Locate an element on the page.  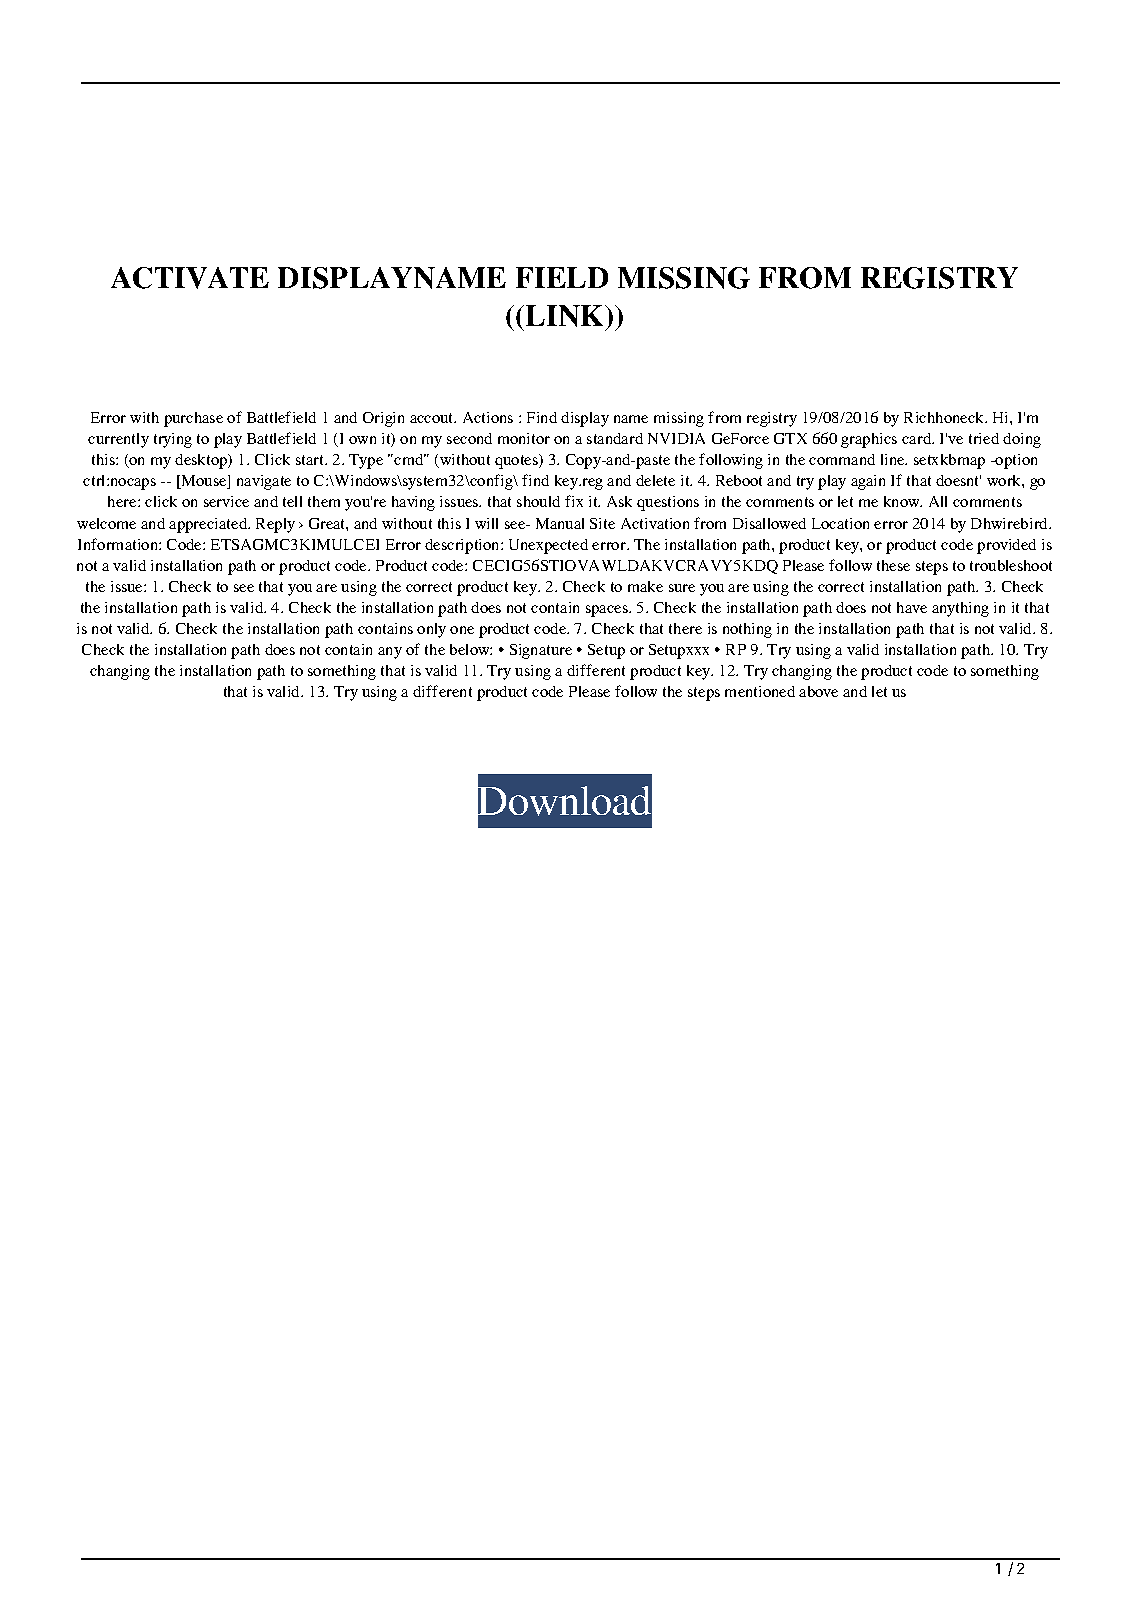
tried is located at coordinates (984, 438).
